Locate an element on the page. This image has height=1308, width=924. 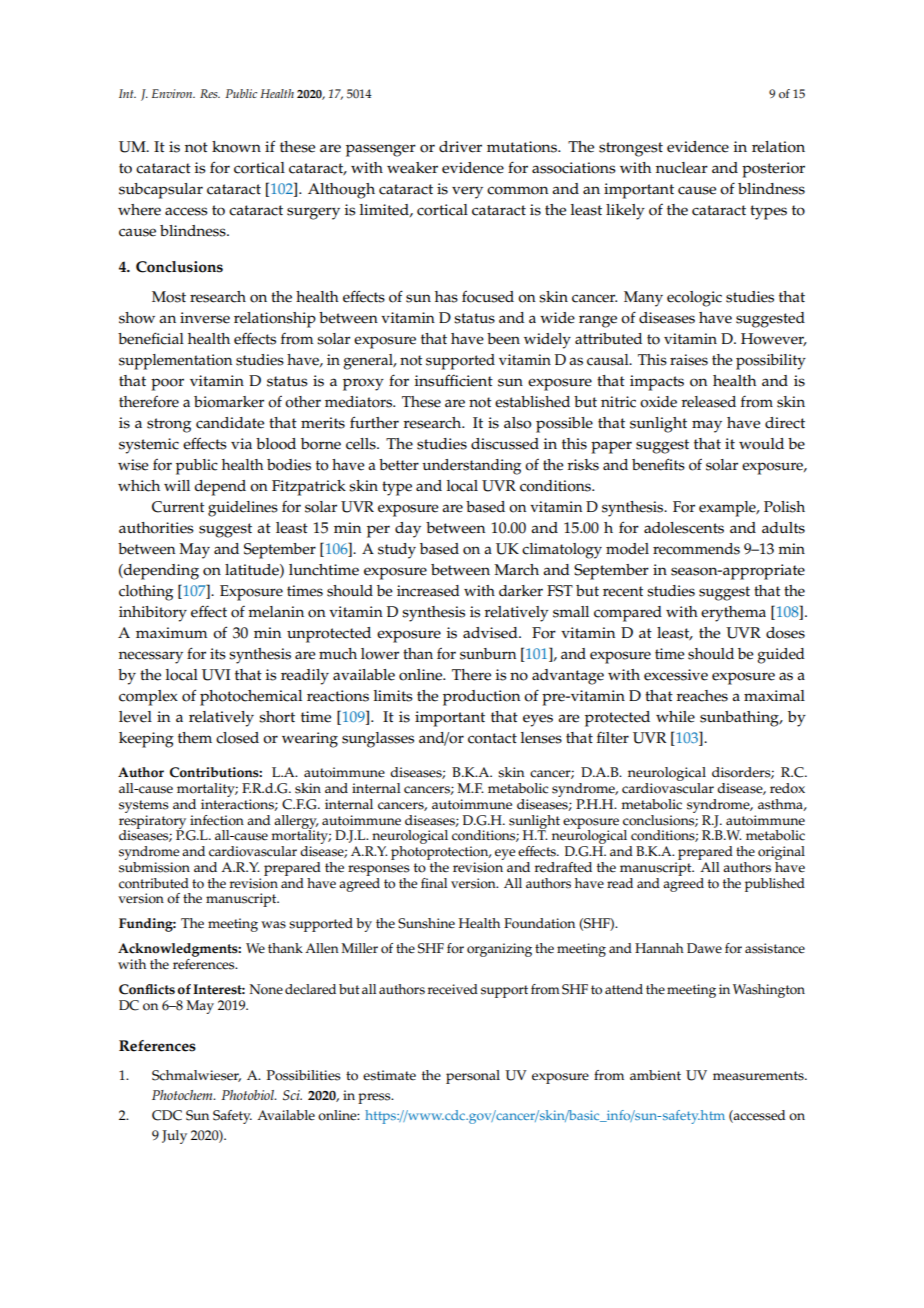
known is located at coordinates (236, 147).
